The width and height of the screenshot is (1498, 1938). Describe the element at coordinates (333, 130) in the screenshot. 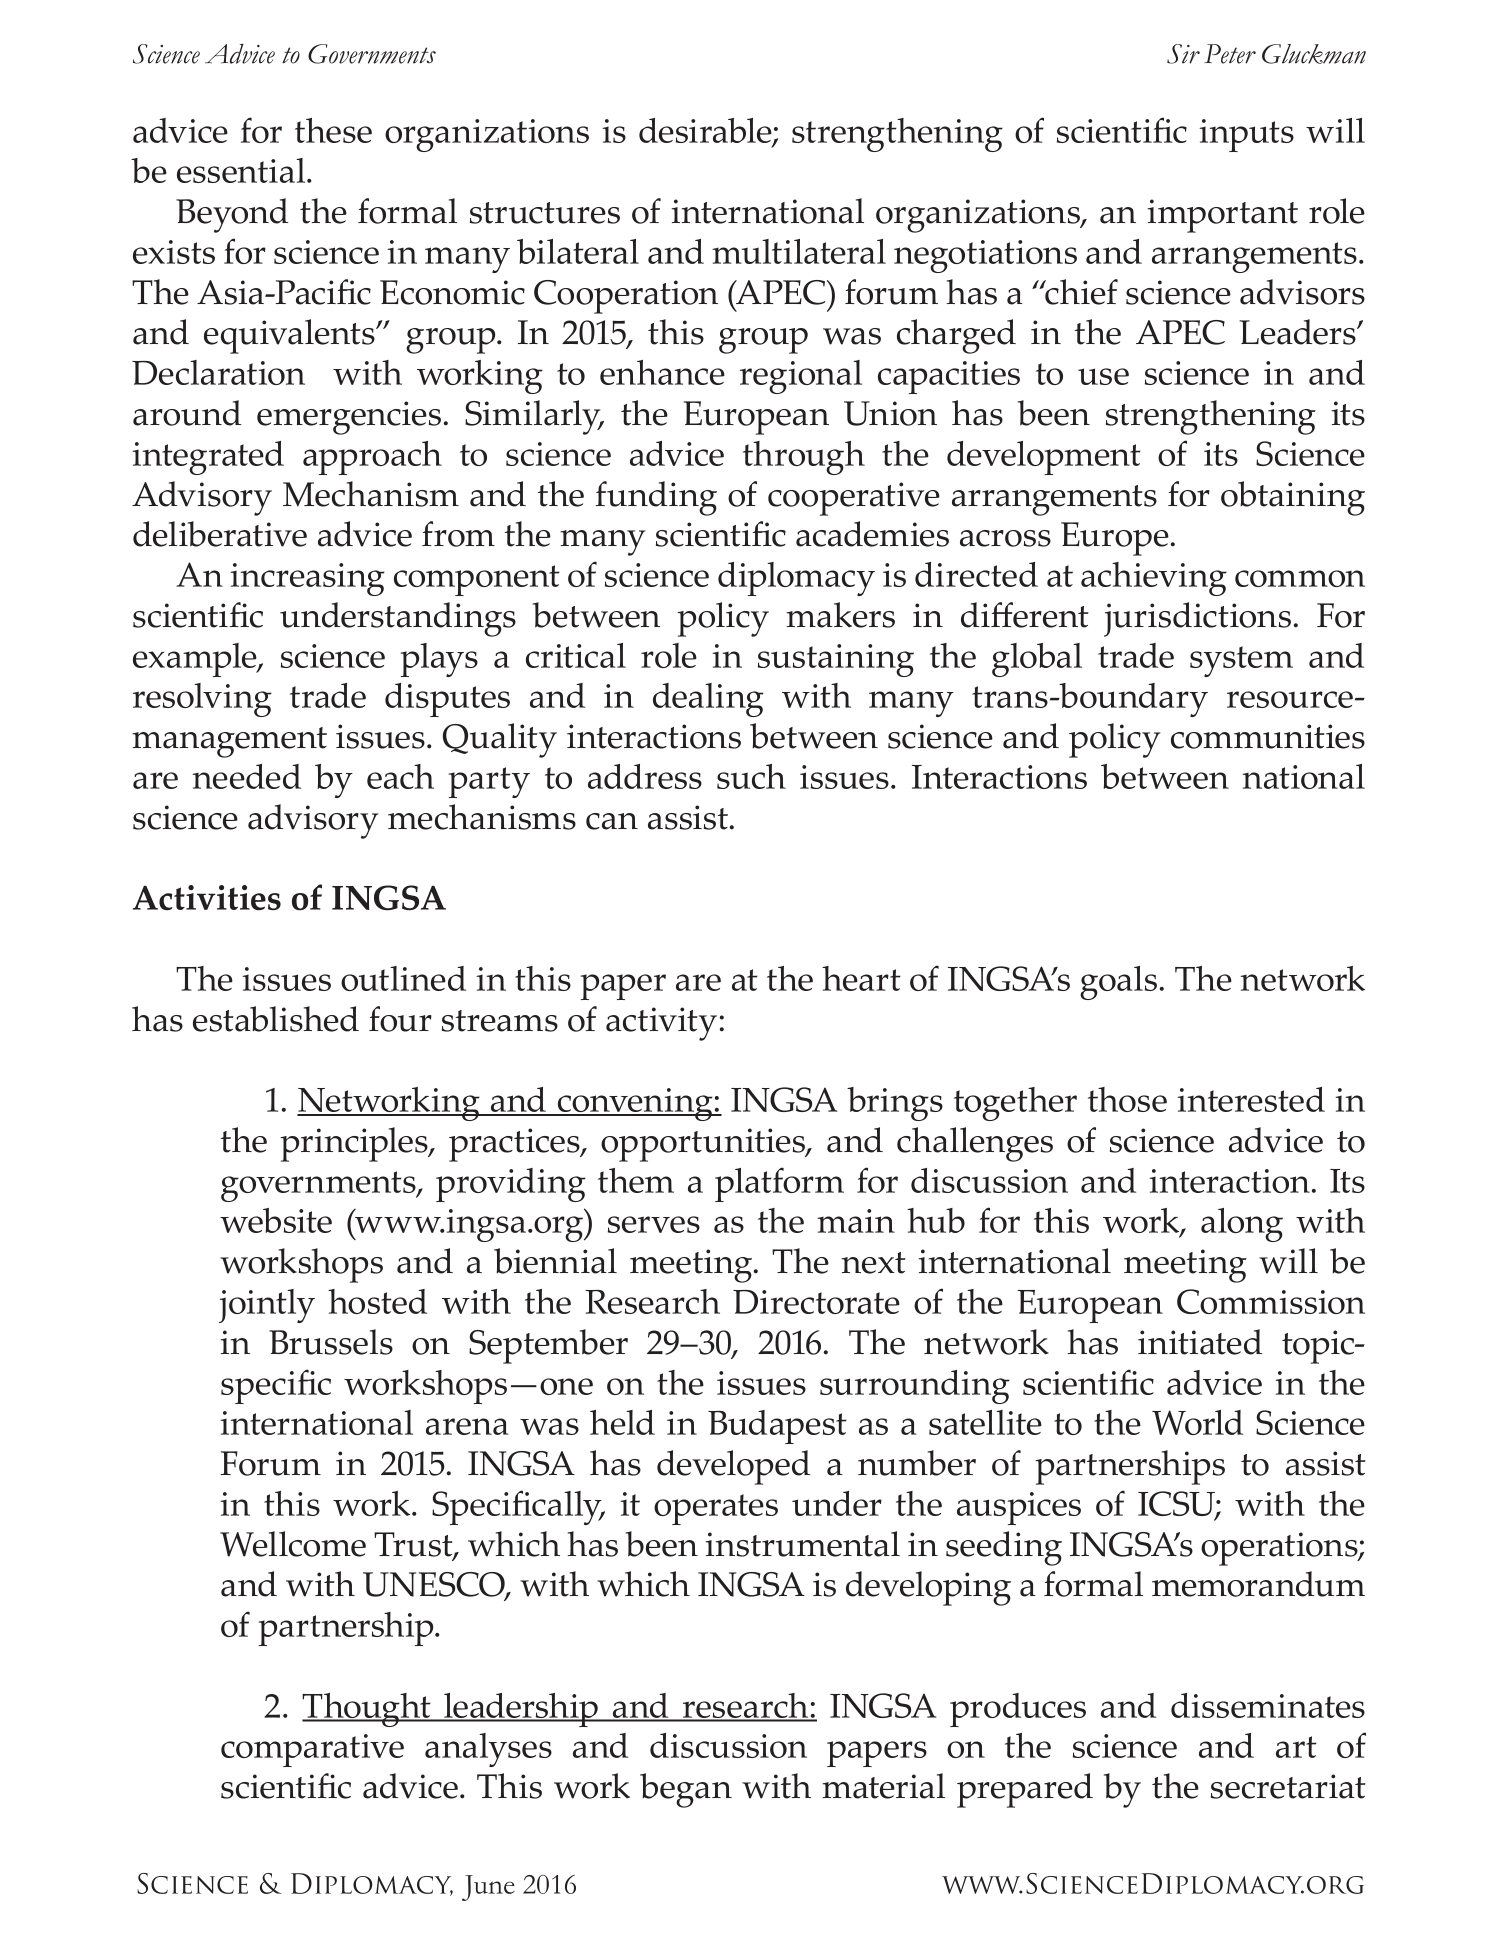

I see `these` at that location.
